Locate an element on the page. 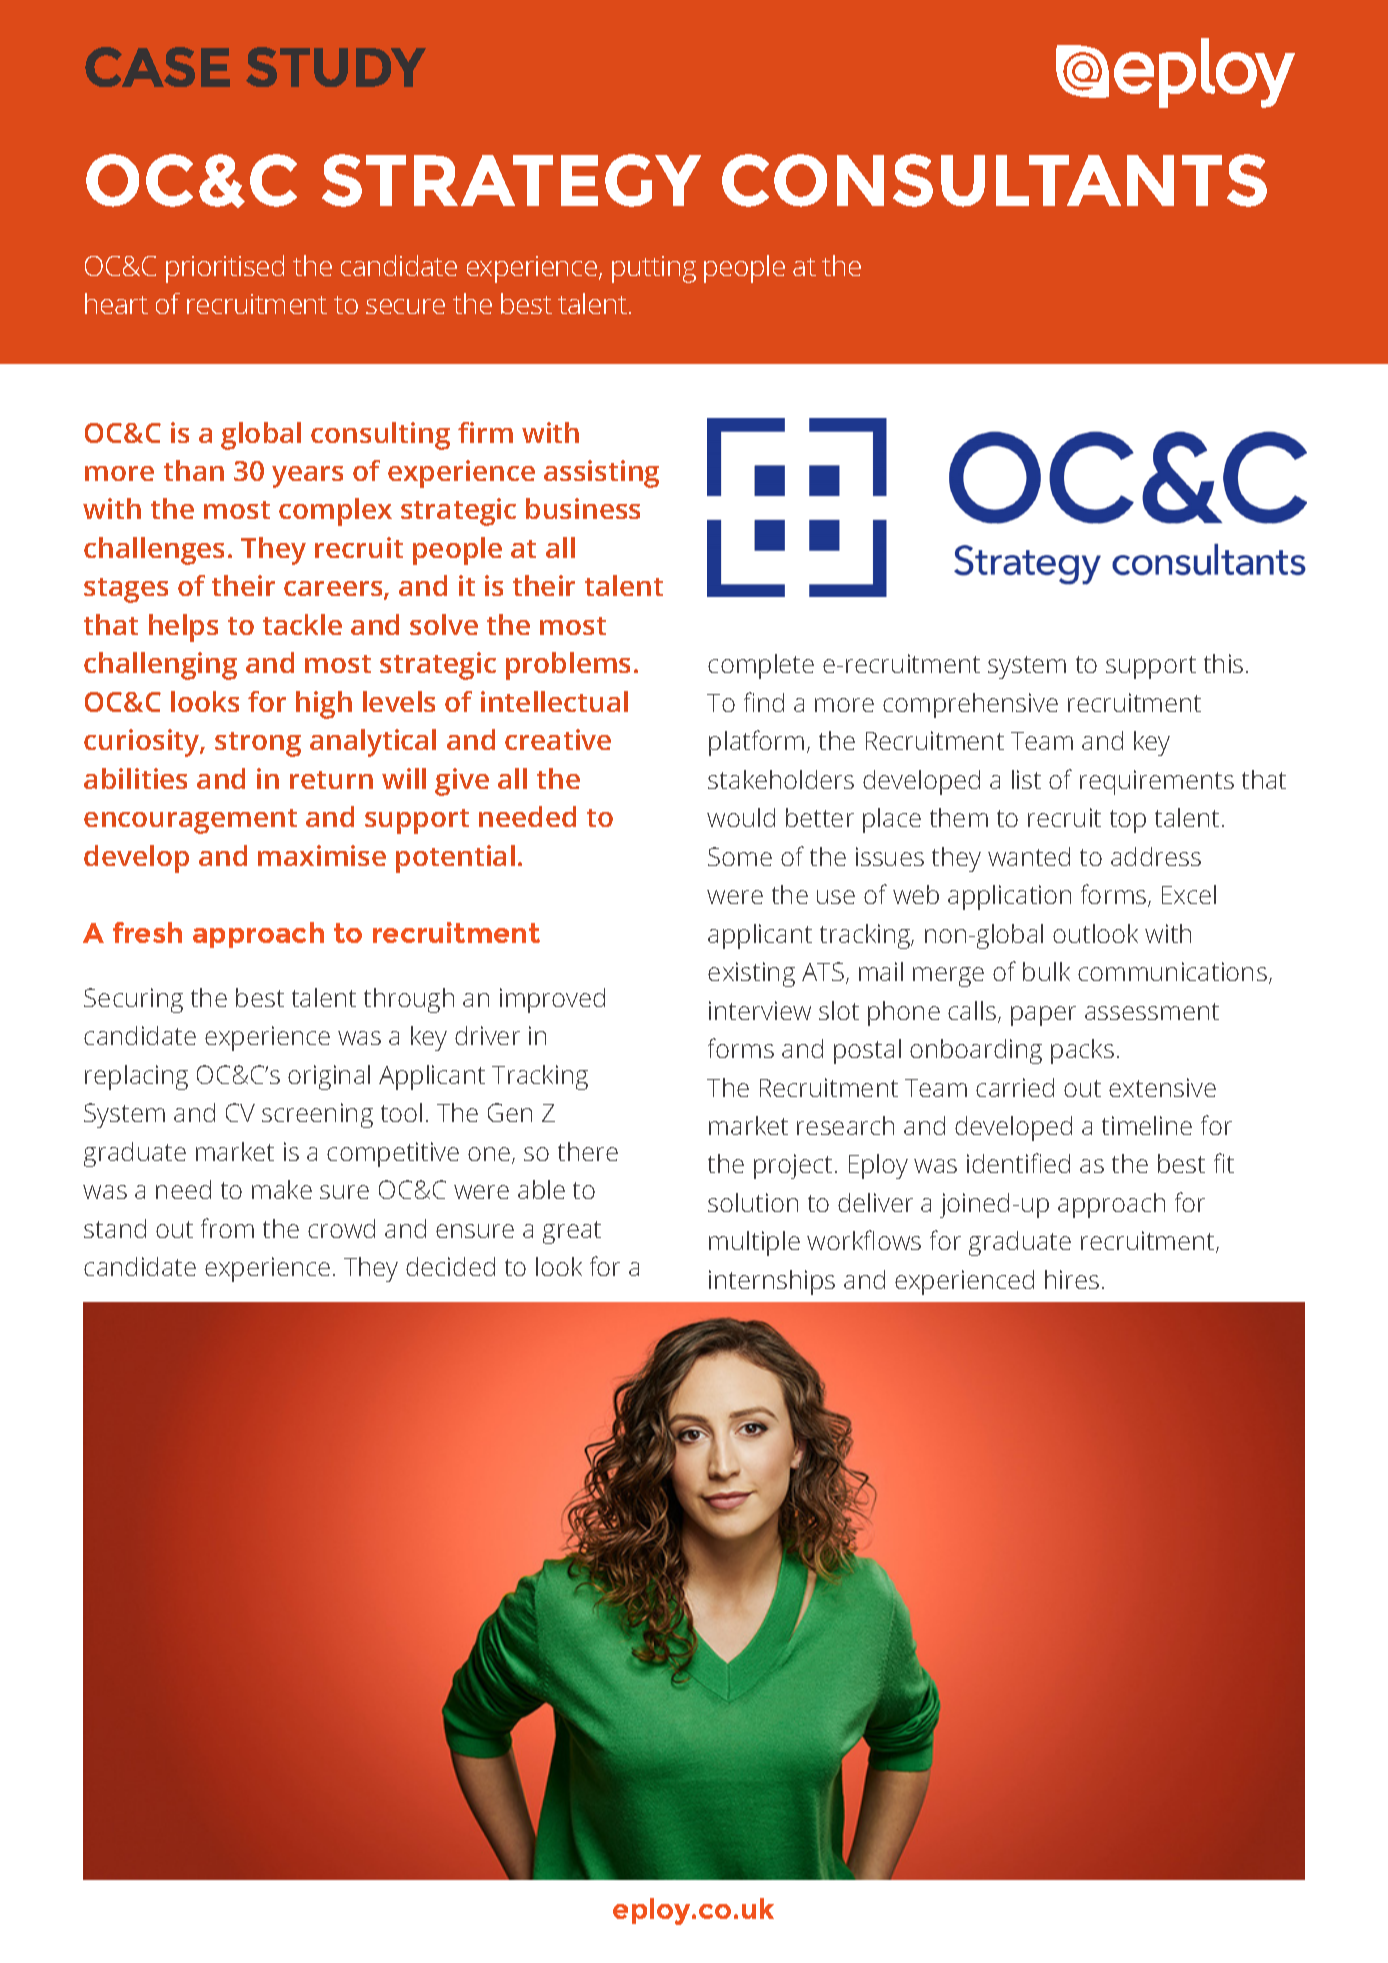 This document has width=1388, height=1963. challenging is located at coordinates (160, 666).
